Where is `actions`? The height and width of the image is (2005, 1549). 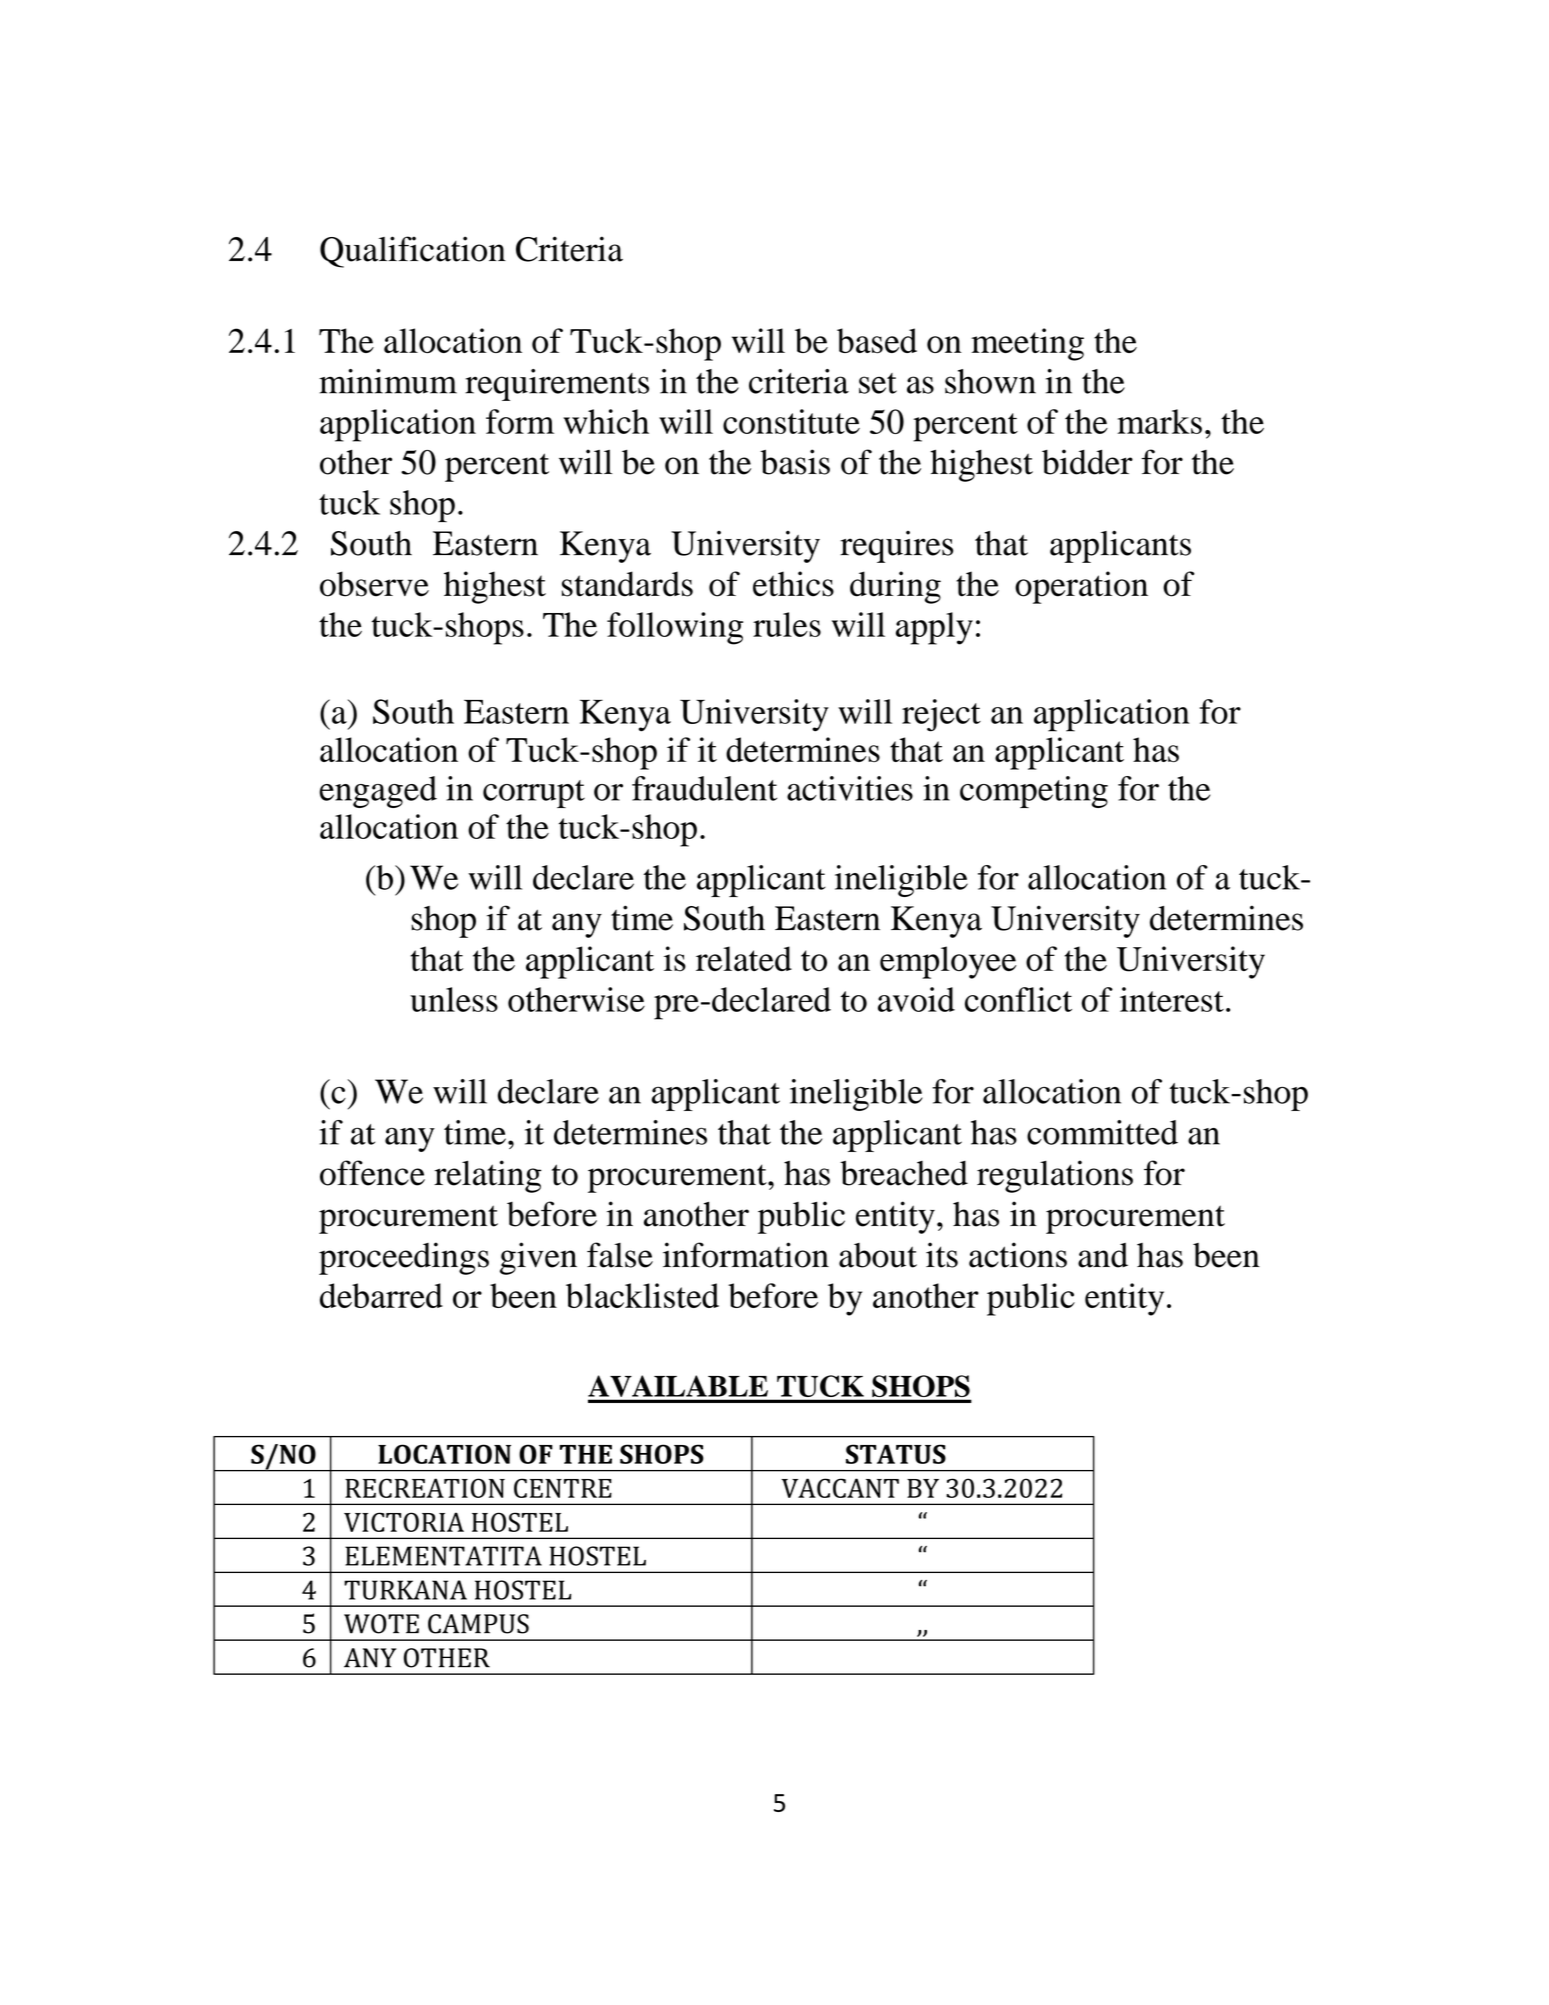
actions is located at coordinates (1018, 1255).
